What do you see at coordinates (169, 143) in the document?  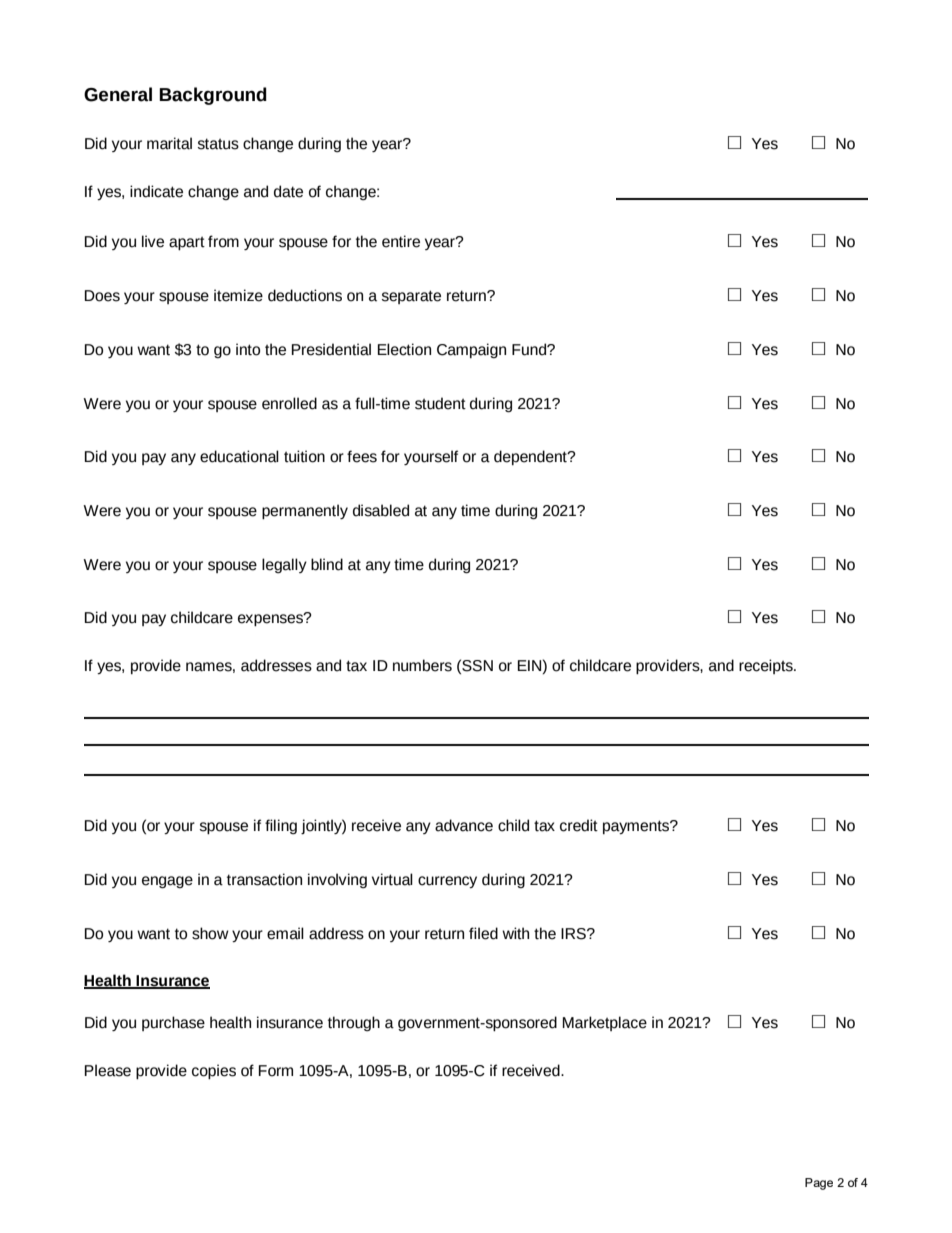 I see `marital` at bounding box center [169, 143].
